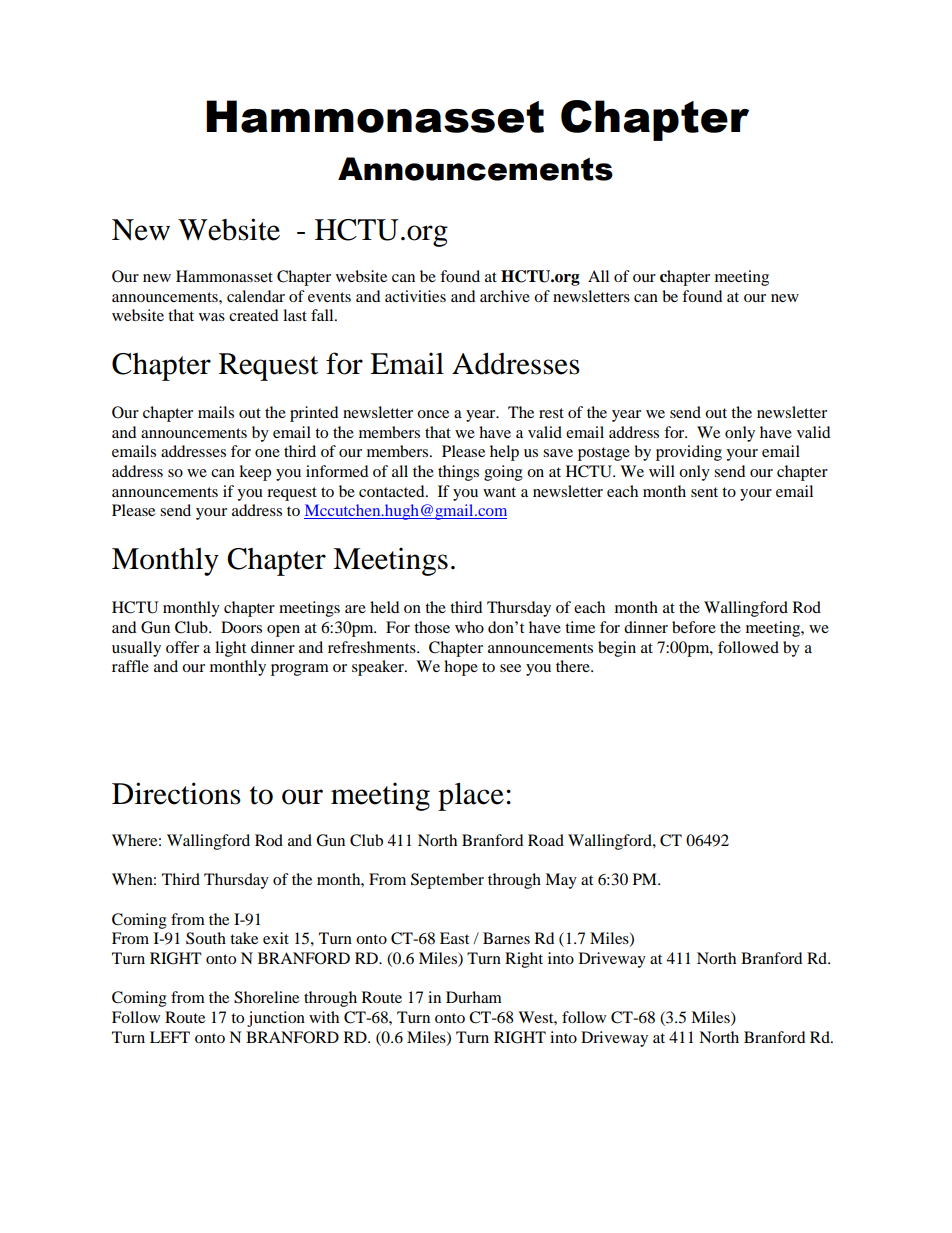 This screenshot has height=1233, width=952. What do you see at coordinates (212, 317) in the screenshot?
I see `was` at bounding box center [212, 317].
